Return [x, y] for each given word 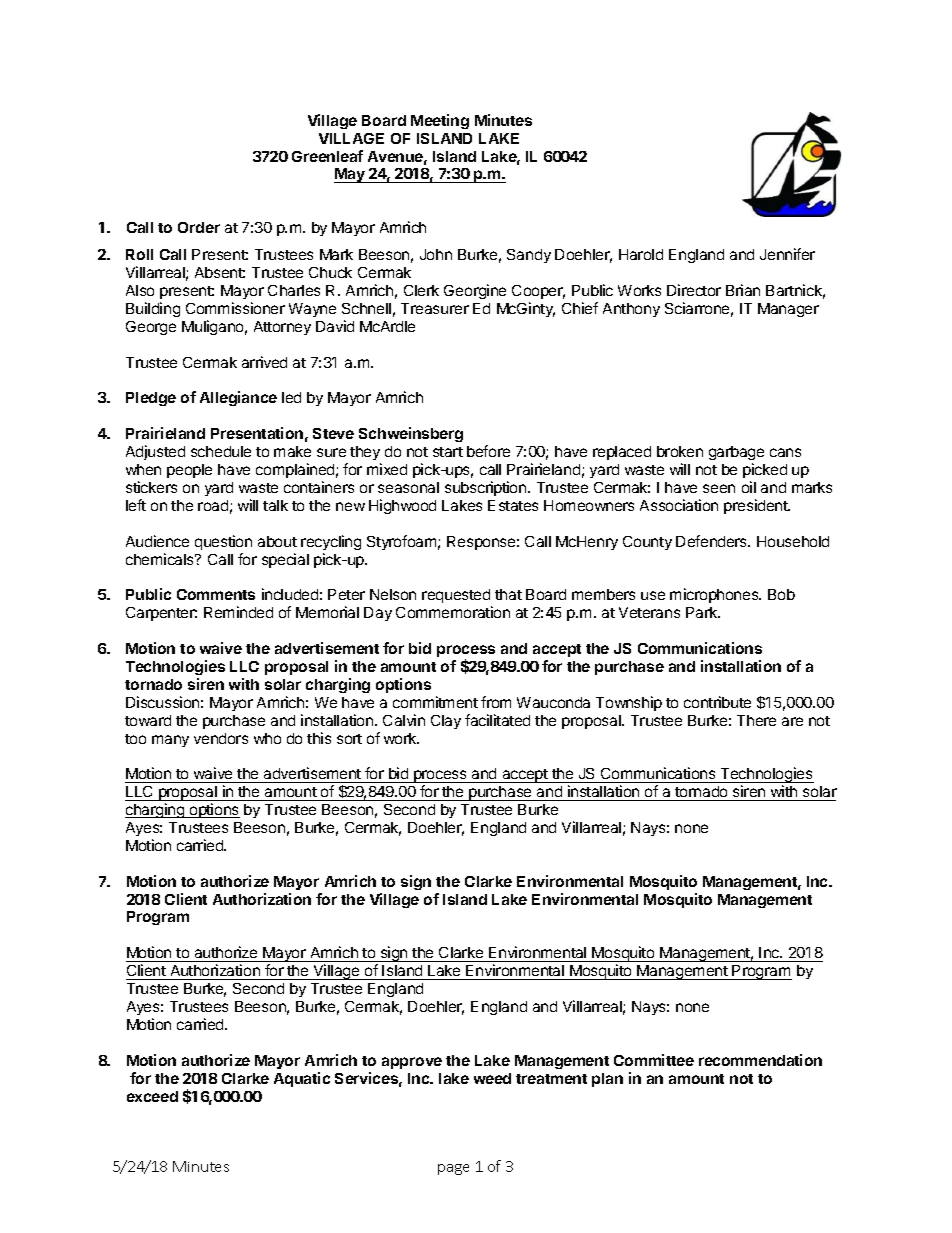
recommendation [760, 1060]
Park [703, 612]
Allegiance [238, 398]
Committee [654, 1060]
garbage [736, 453]
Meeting [440, 121]
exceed [152, 1096]
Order [199, 227]
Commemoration [453, 612]
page [453, 1169]
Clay [446, 722]
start [448, 452]
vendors [221, 738]
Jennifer [787, 254]
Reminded [238, 612]
